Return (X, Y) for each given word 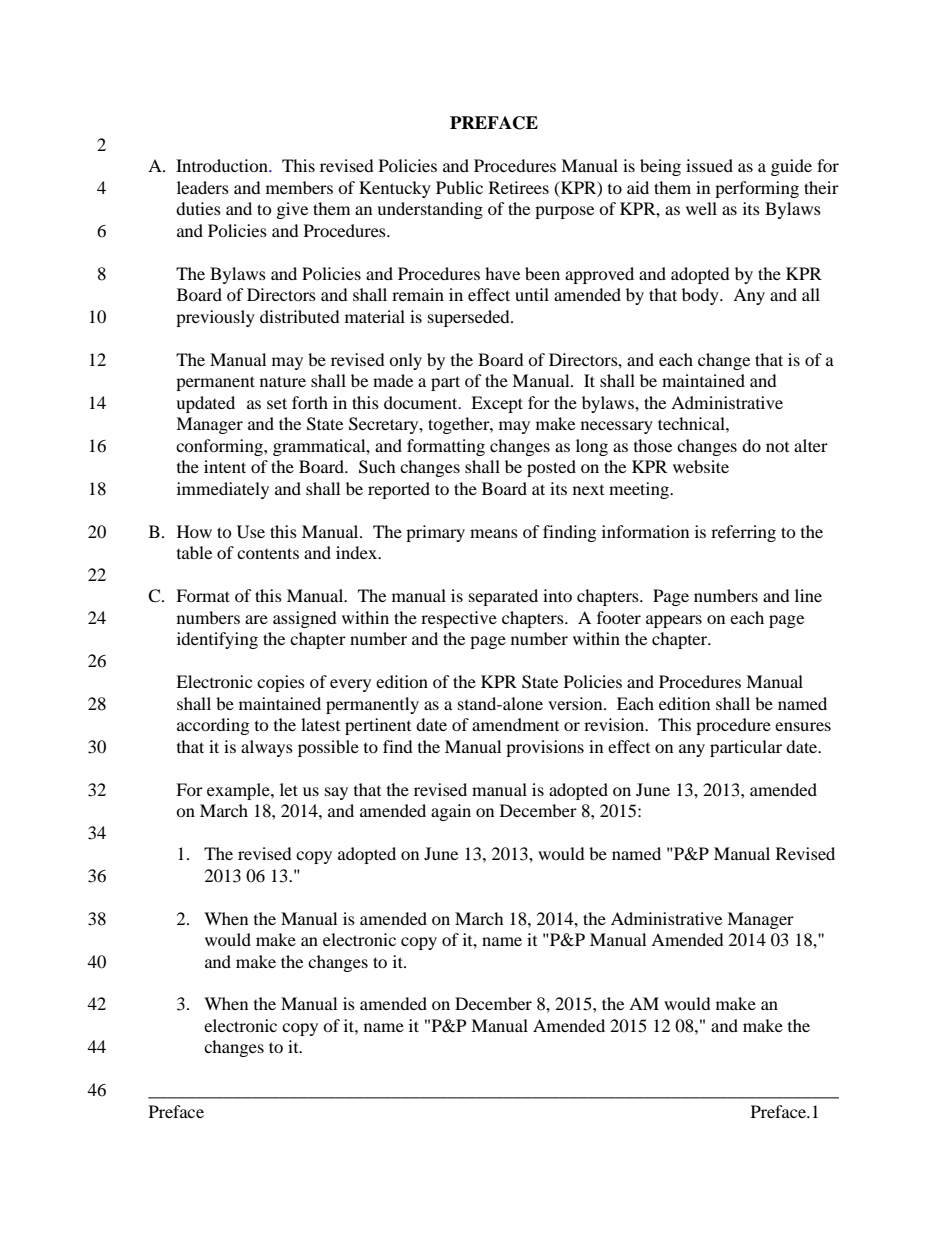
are (256, 619)
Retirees (519, 187)
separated (503, 597)
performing (757, 189)
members (299, 187)
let (289, 789)
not (777, 447)
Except (497, 404)
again (451, 812)
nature (283, 381)
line (808, 595)
